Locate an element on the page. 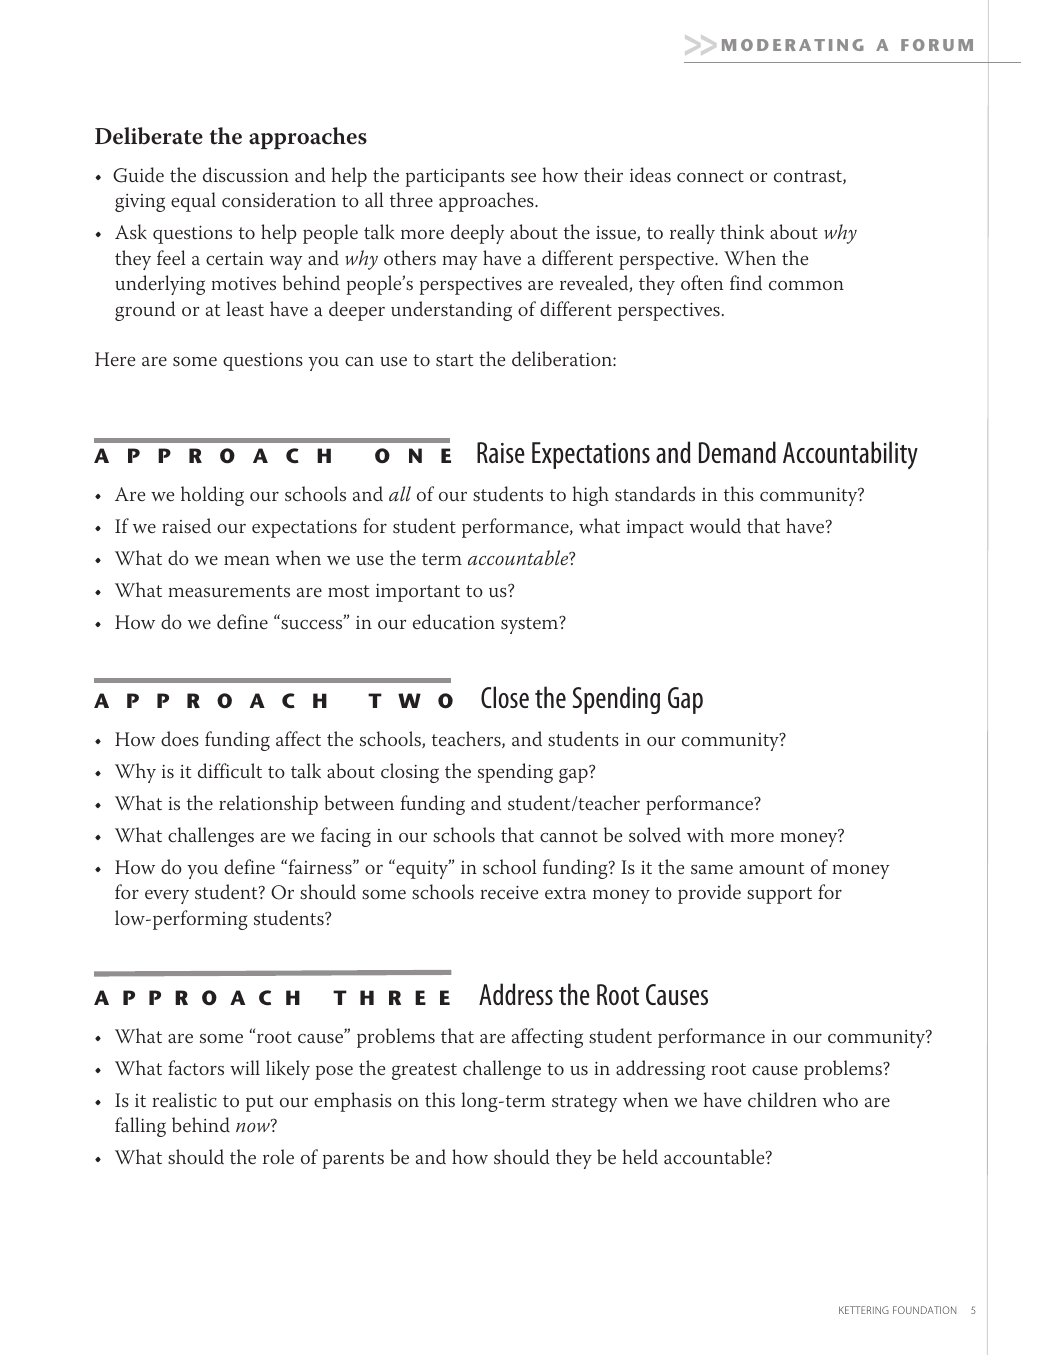 Image resolution: width=1047 pixels, height=1355 pixels. held is located at coordinates (640, 1156).
